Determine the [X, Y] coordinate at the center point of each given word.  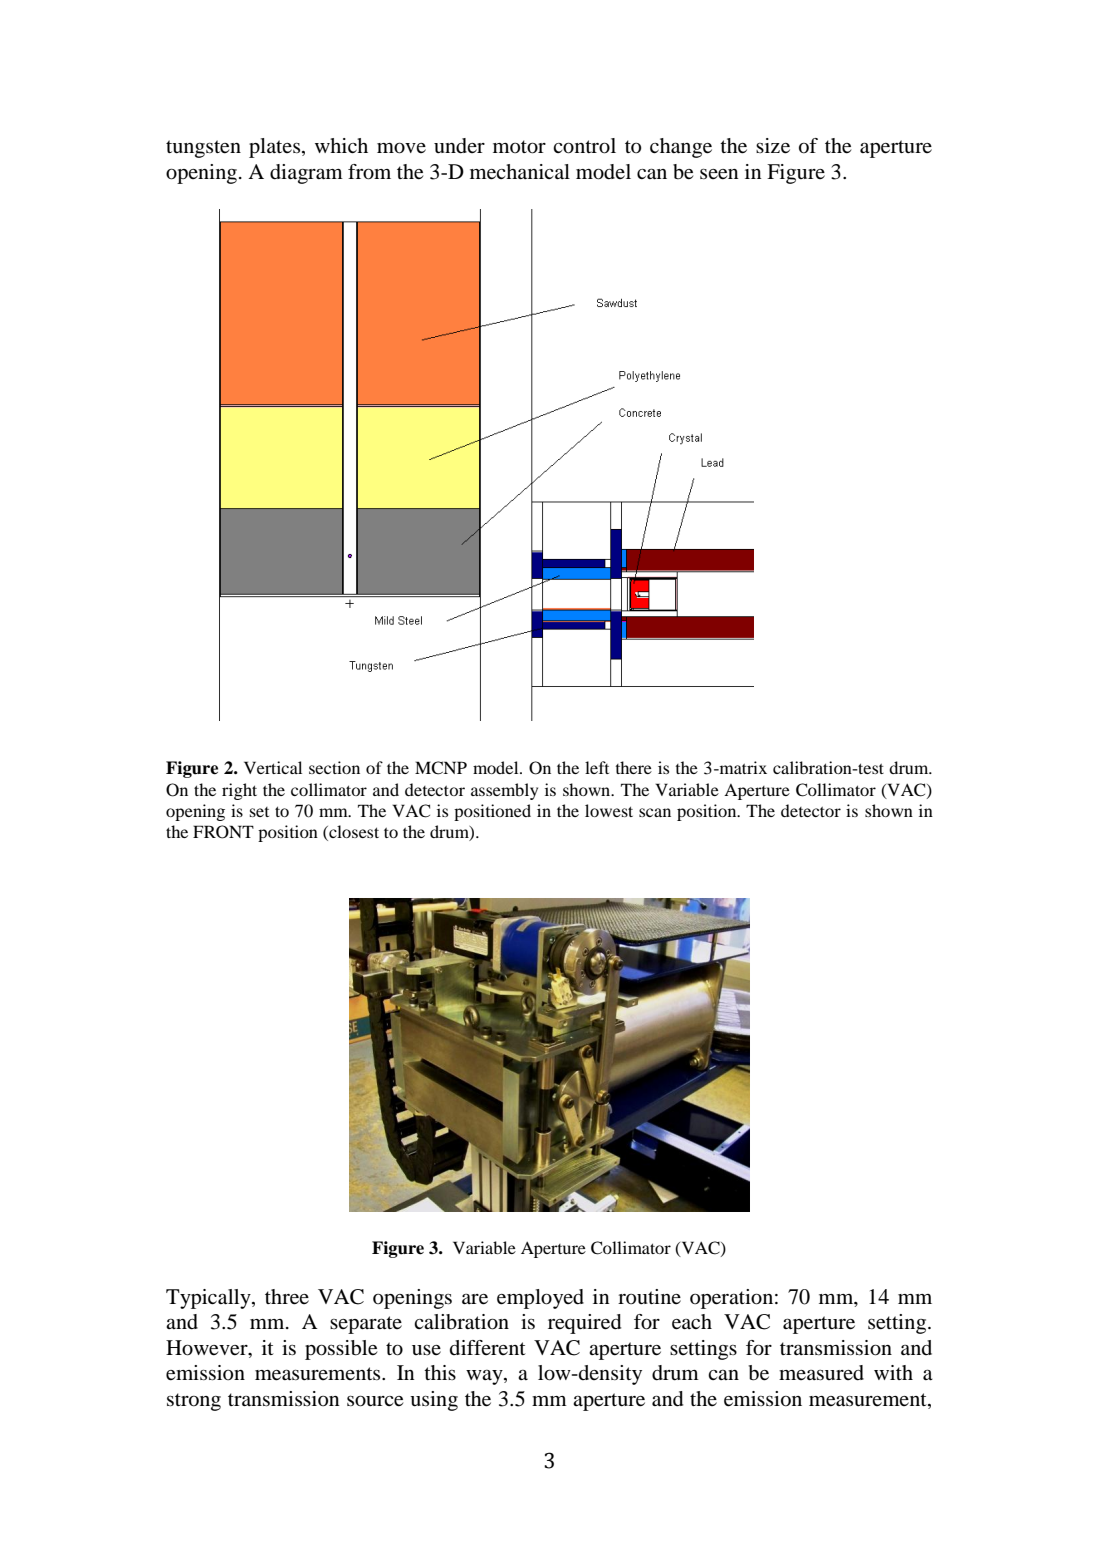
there [633, 767]
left [597, 767]
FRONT [223, 832]
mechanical [520, 172]
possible [341, 1350]
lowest [609, 810]
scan [655, 812]
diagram [306, 174]
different [488, 1347]
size [773, 146]
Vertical [273, 767]
